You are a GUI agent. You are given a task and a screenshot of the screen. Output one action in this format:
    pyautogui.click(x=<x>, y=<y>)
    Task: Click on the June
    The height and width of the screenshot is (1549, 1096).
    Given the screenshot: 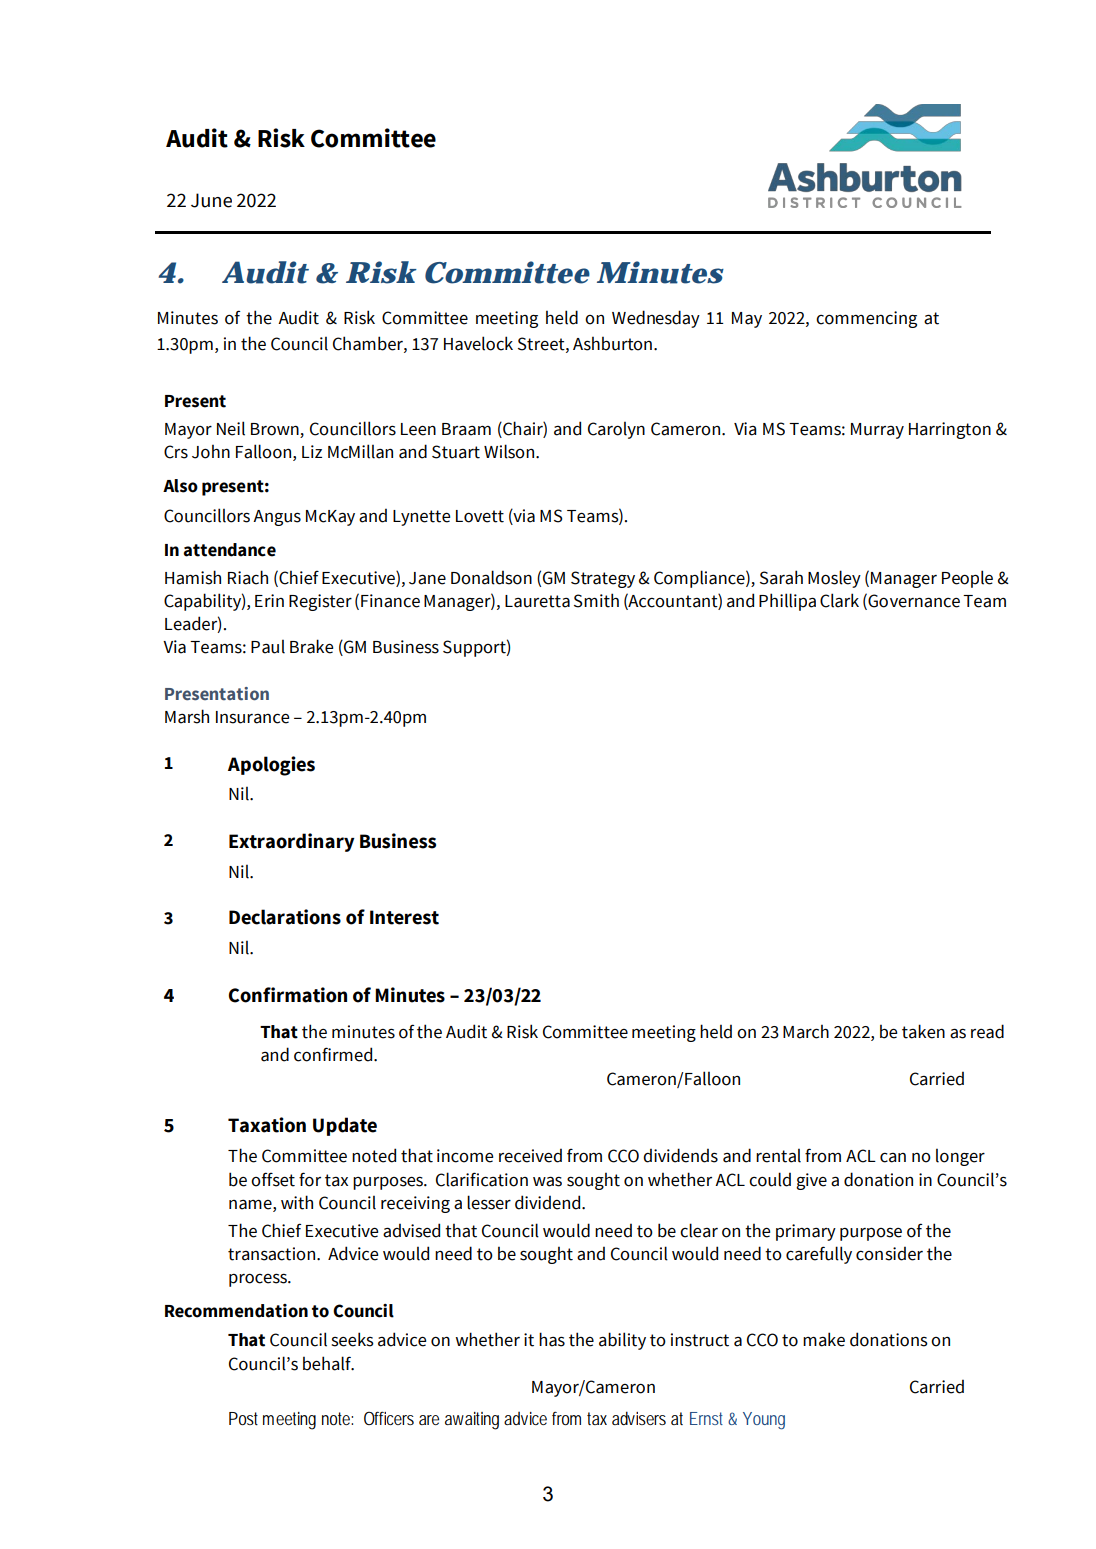 What is the action you would take?
    pyautogui.click(x=211, y=200)
